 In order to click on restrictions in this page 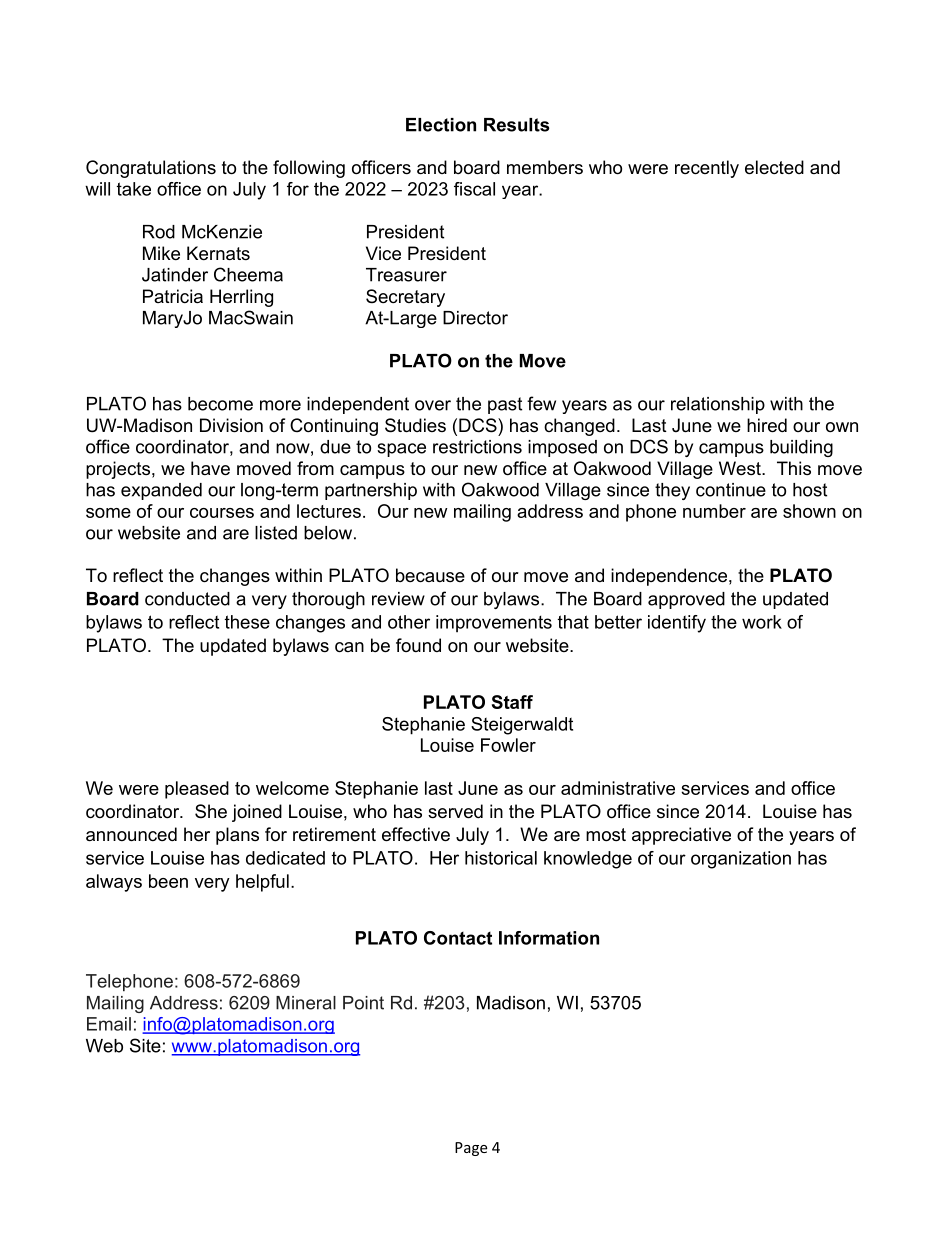, I will do `click(477, 447)`.
